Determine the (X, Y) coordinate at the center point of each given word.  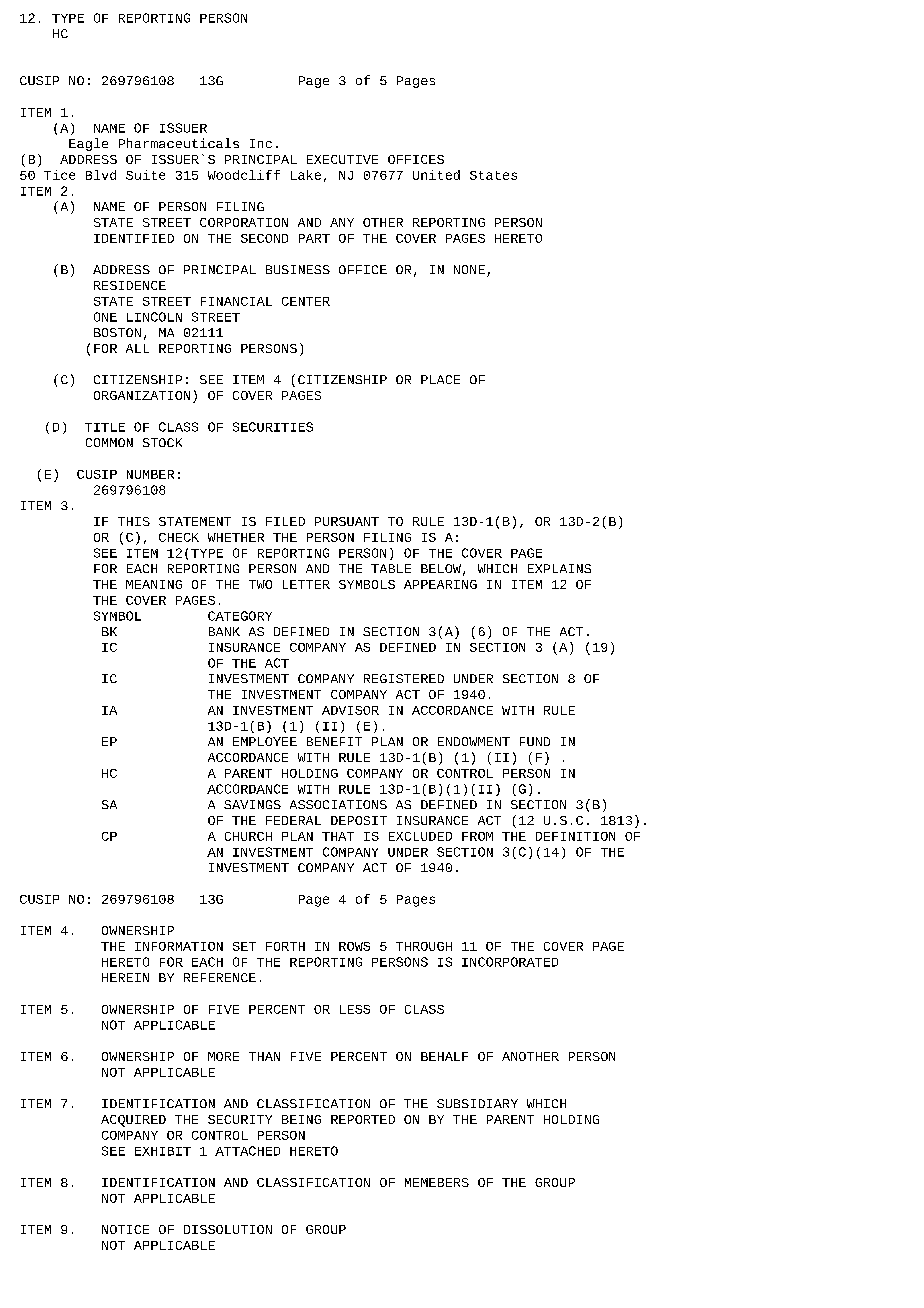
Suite (145, 175)
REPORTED (363, 1119)
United (436, 175)
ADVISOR (350, 710)
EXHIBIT (163, 1151)
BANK (224, 631)
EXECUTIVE (342, 159)
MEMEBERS (437, 1182)
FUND (535, 741)
